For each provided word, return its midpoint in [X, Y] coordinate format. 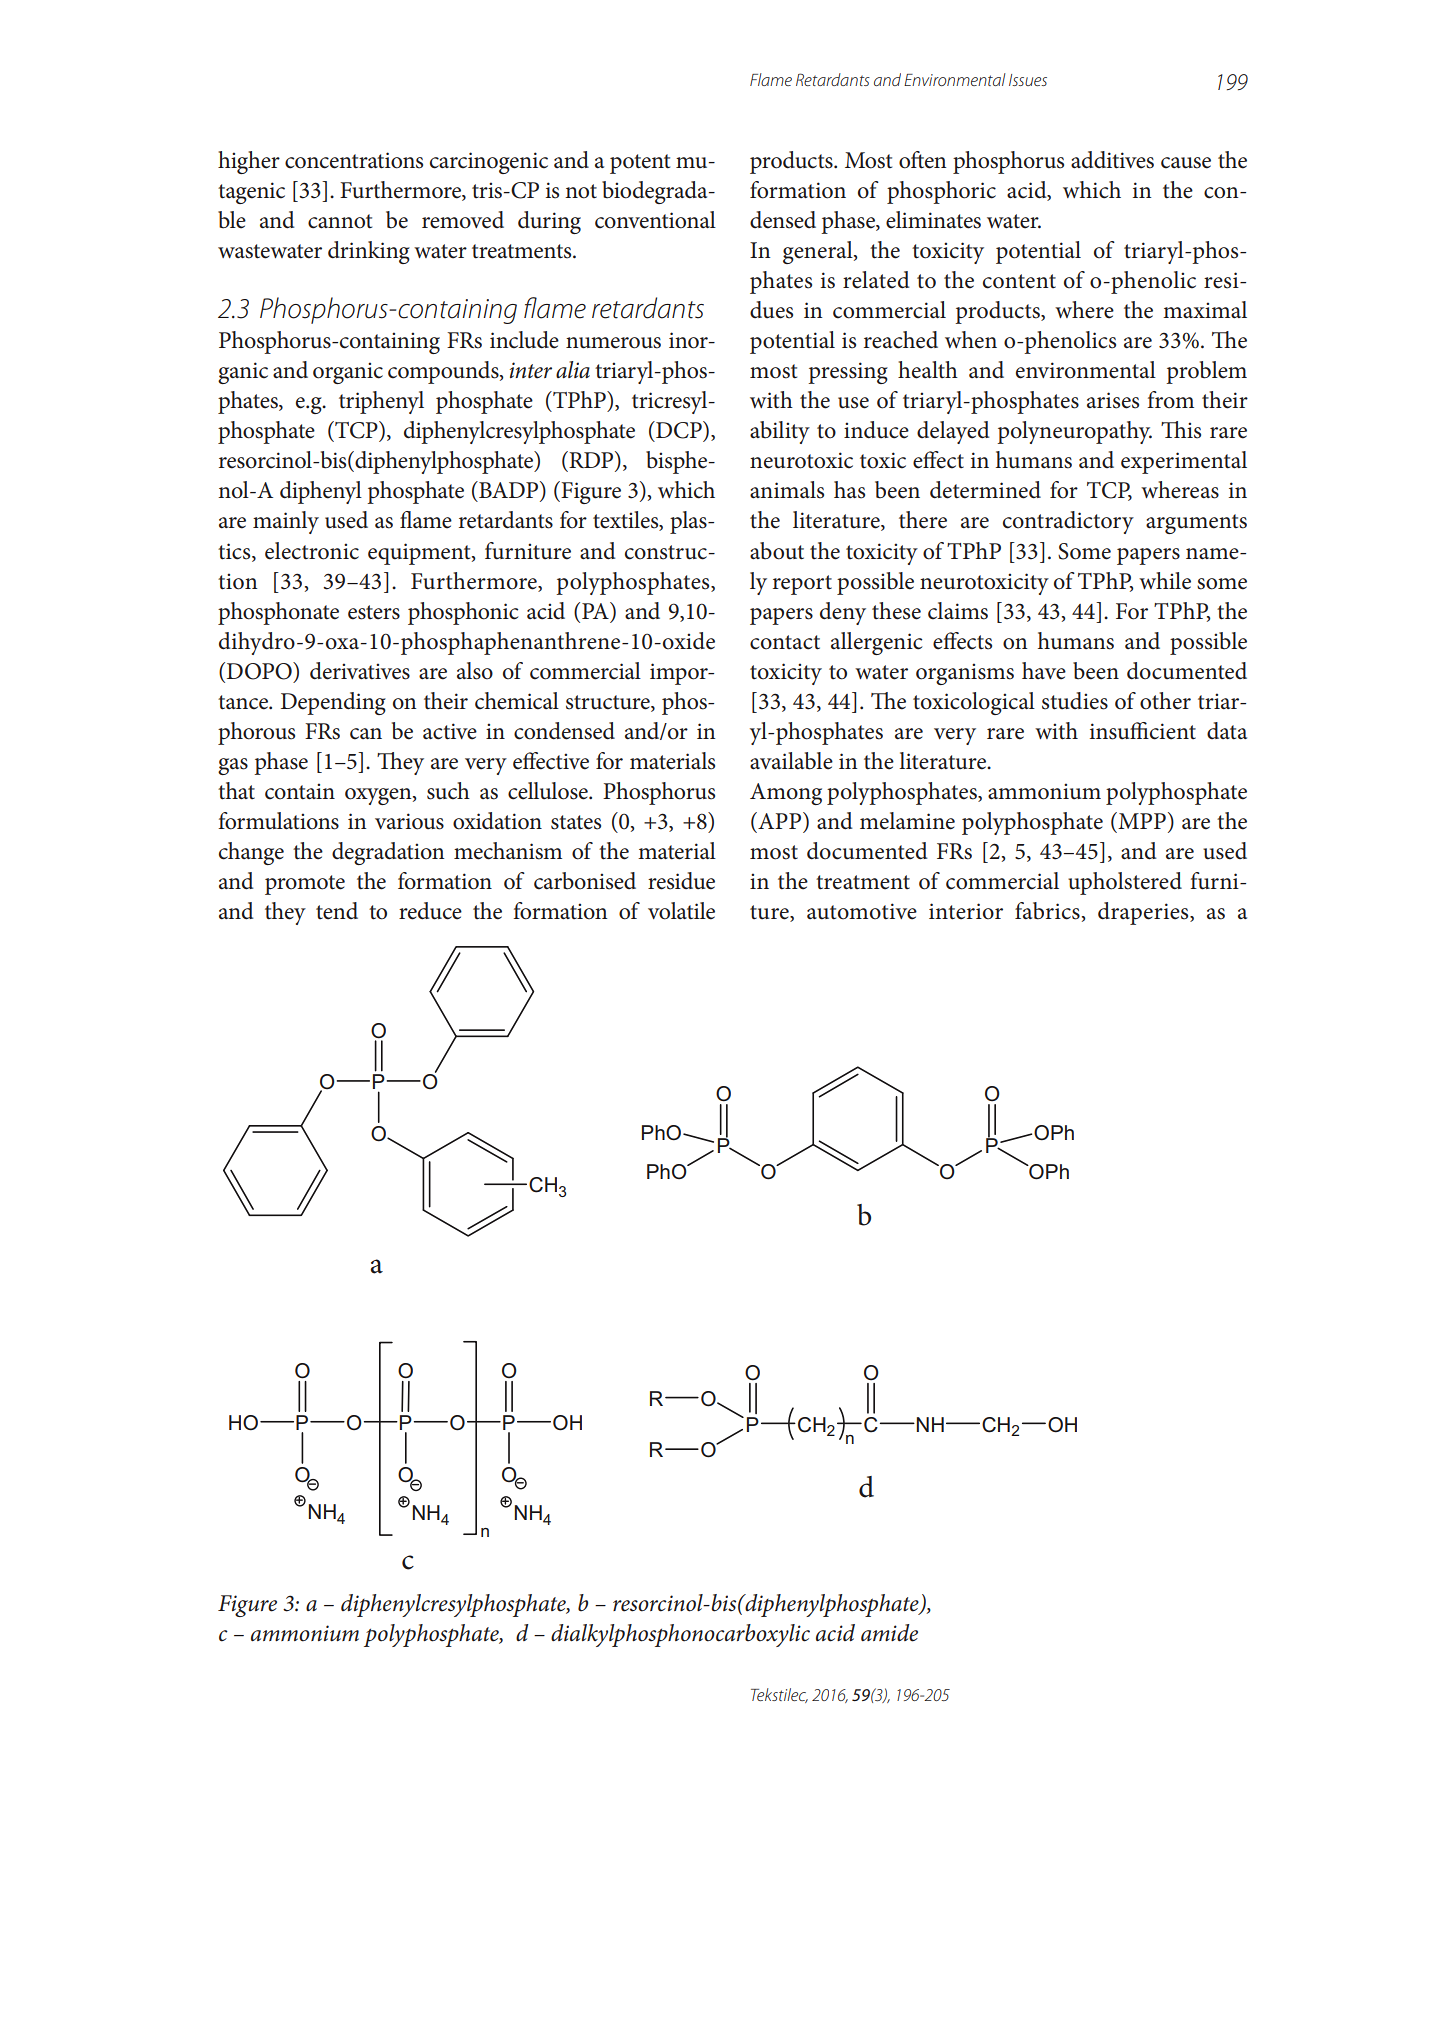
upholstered [1125, 883]
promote [305, 885]
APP [780, 820]
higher [249, 162]
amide [889, 1633]
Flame [771, 79]
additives [1112, 160]
